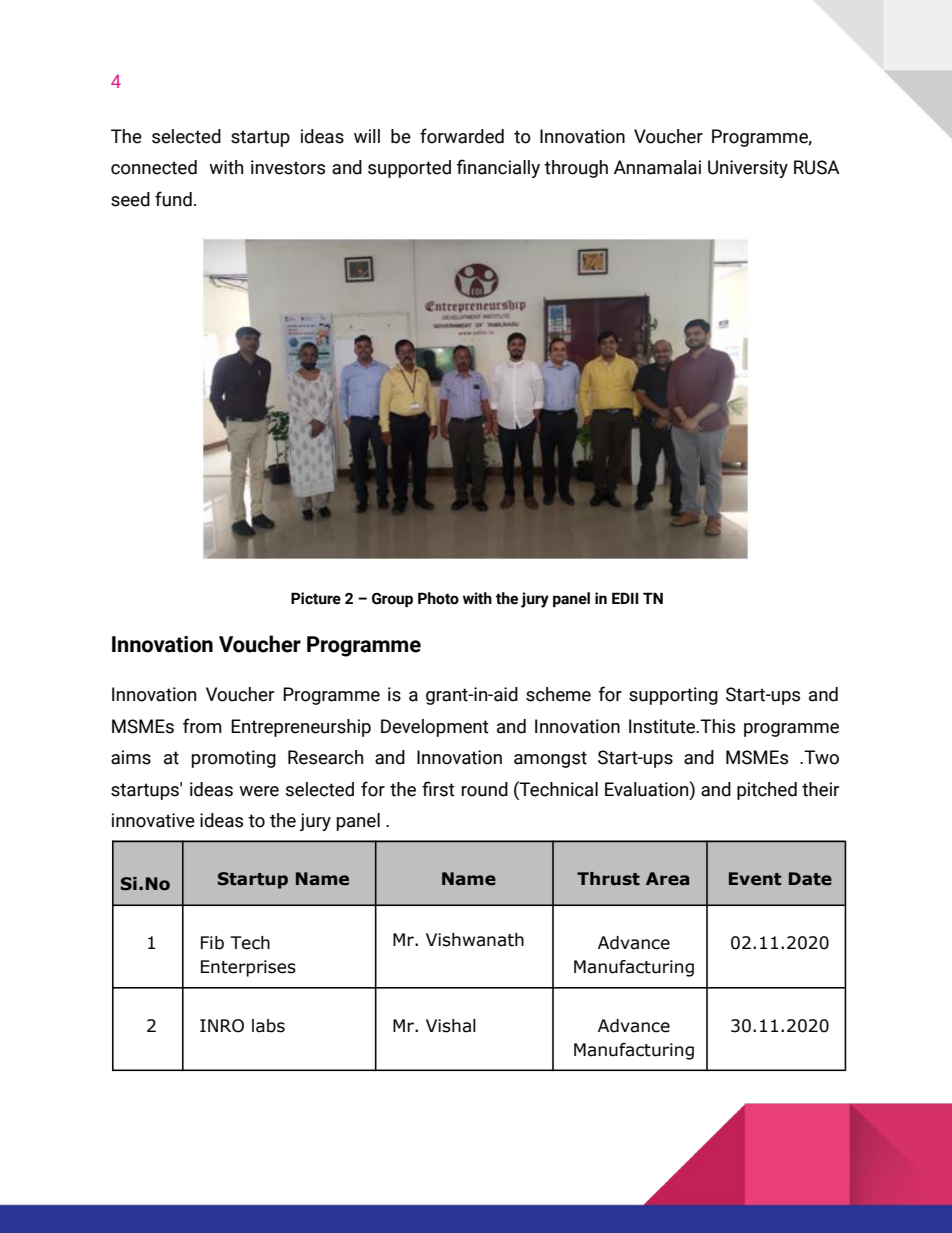  I want to click on pitched, so click(767, 791).
